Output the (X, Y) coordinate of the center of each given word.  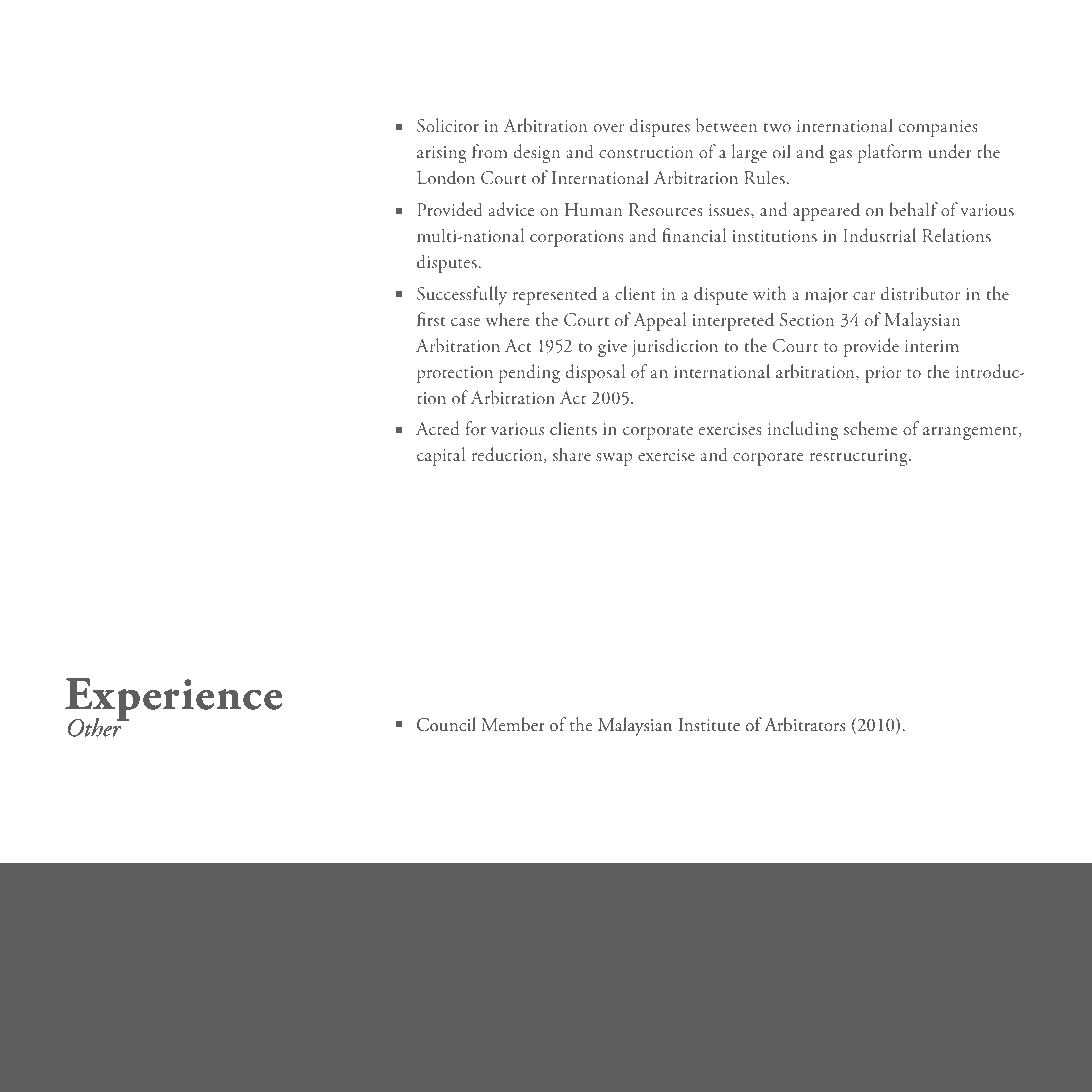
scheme (871, 428)
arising (442, 154)
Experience (173, 701)
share (572, 454)
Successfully (462, 295)
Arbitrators (805, 724)
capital (441, 456)
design (537, 153)
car (864, 296)
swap (614, 459)
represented (555, 295)
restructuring (860, 457)
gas (840, 156)
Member (513, 724)
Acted (438, 428)
